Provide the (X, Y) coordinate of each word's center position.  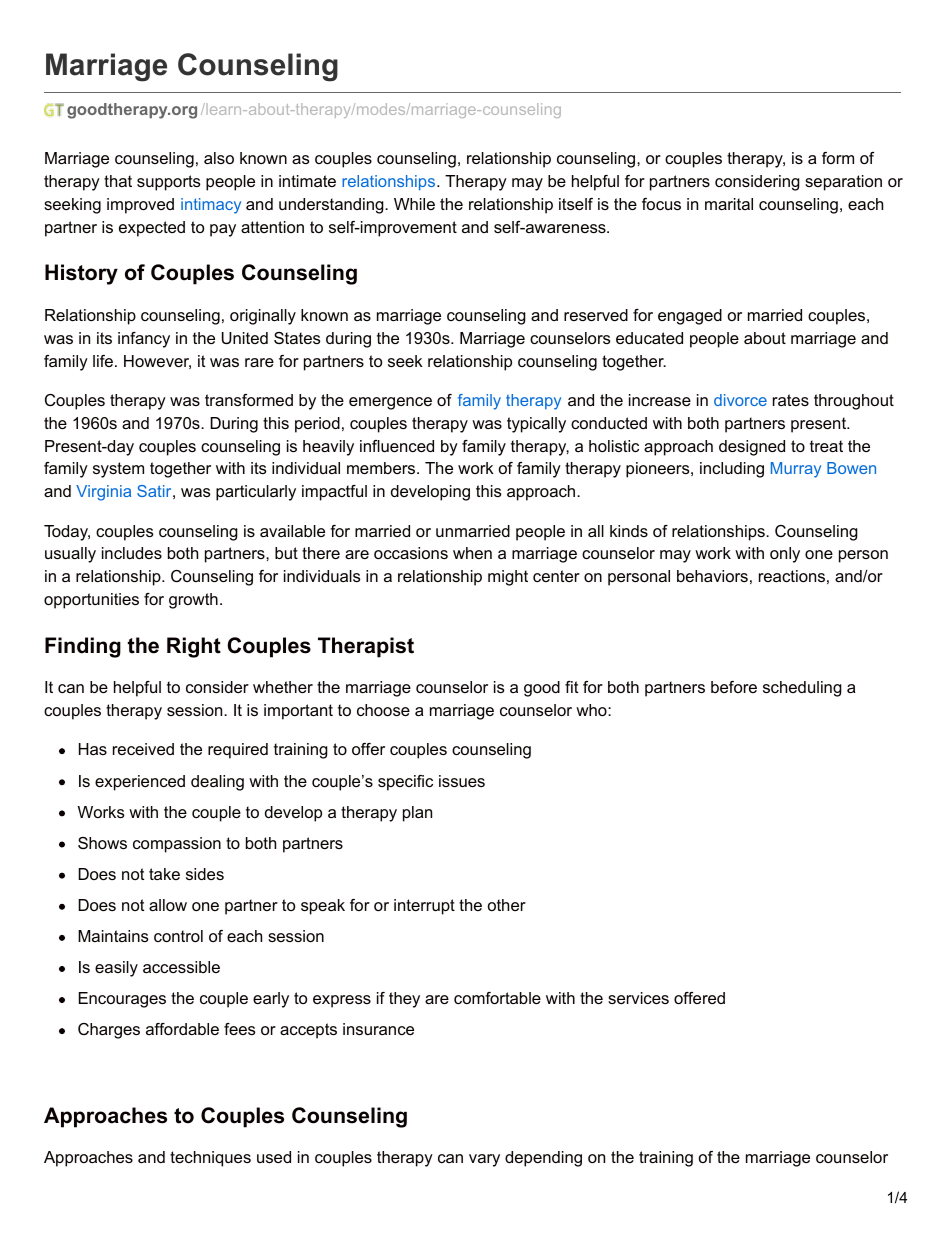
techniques (210, 1159)
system (118, 470)
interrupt (424, 907)
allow (168, 905)
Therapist (366, 647)
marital (729, 204)
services (638, 998)
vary (484, 1160)
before (734, 687)
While (414, 204)
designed (752, 448)
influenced (397, 446)
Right (194, 647)
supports (168, 183)
